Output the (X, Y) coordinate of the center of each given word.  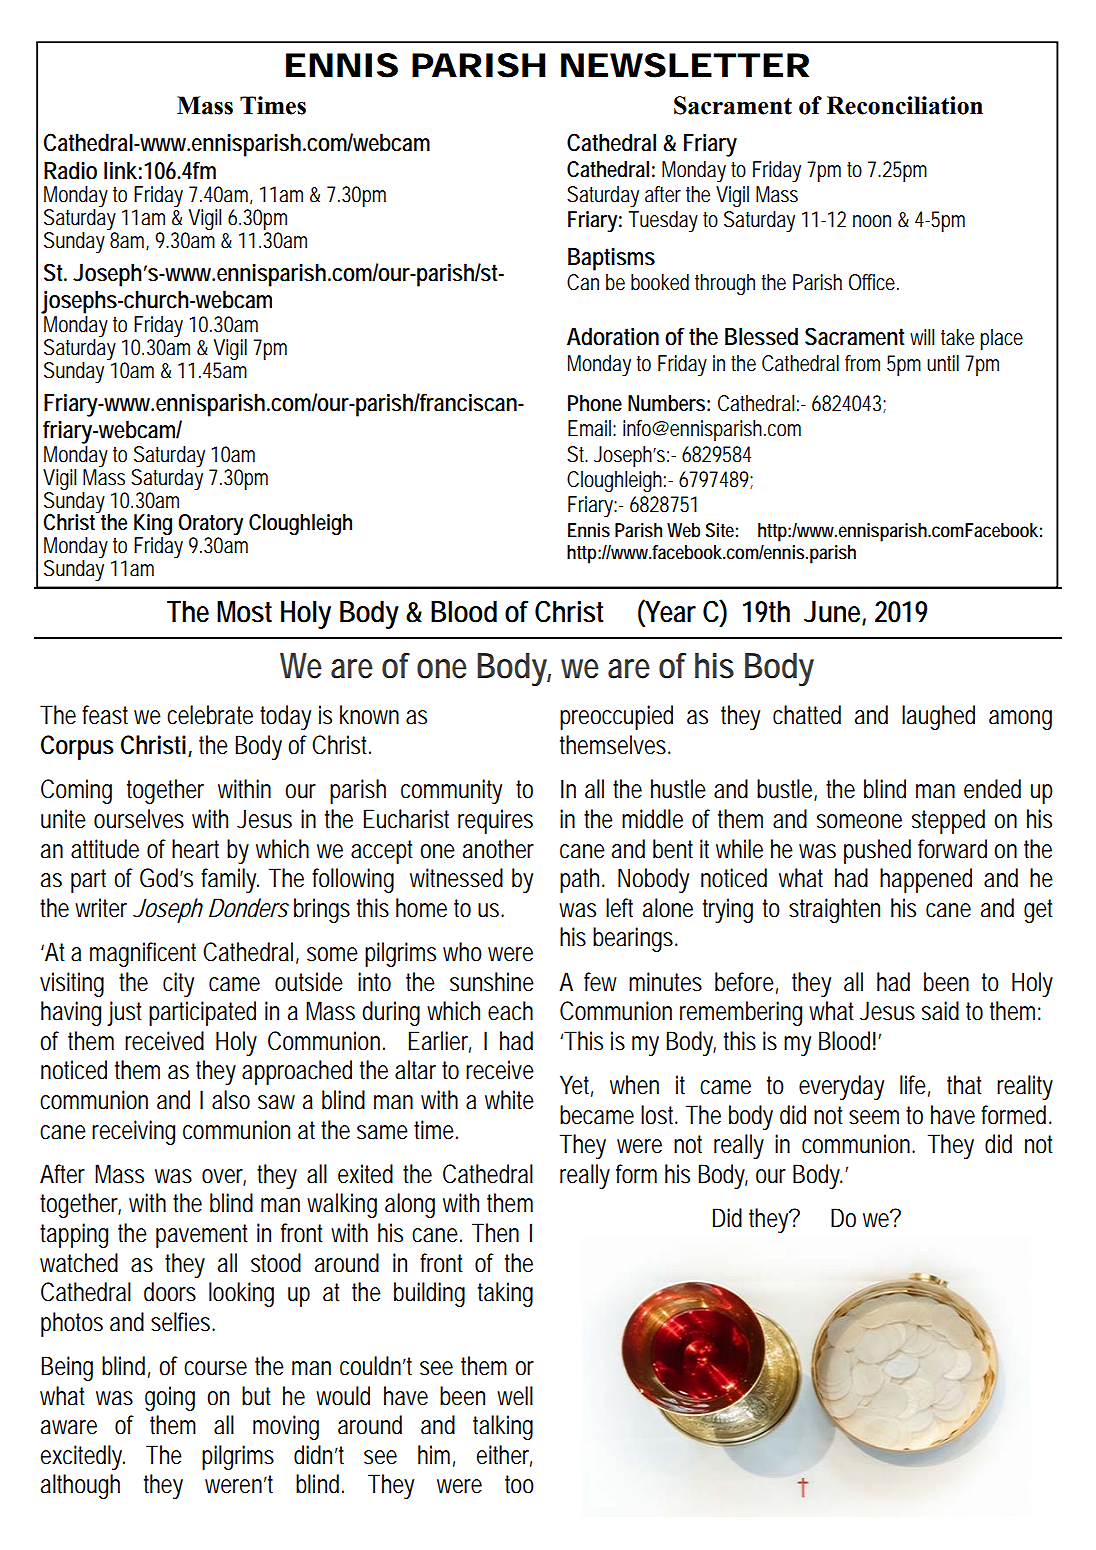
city (178, 984)
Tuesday (663, 221)
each (510, 1011)
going (170, 1398)
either (504, 1456)
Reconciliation (905, 105)
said (940, 1011)
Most (244, 612)
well (515, 1396)
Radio (70, 170)
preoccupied (616, 717)
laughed (938, 717)
